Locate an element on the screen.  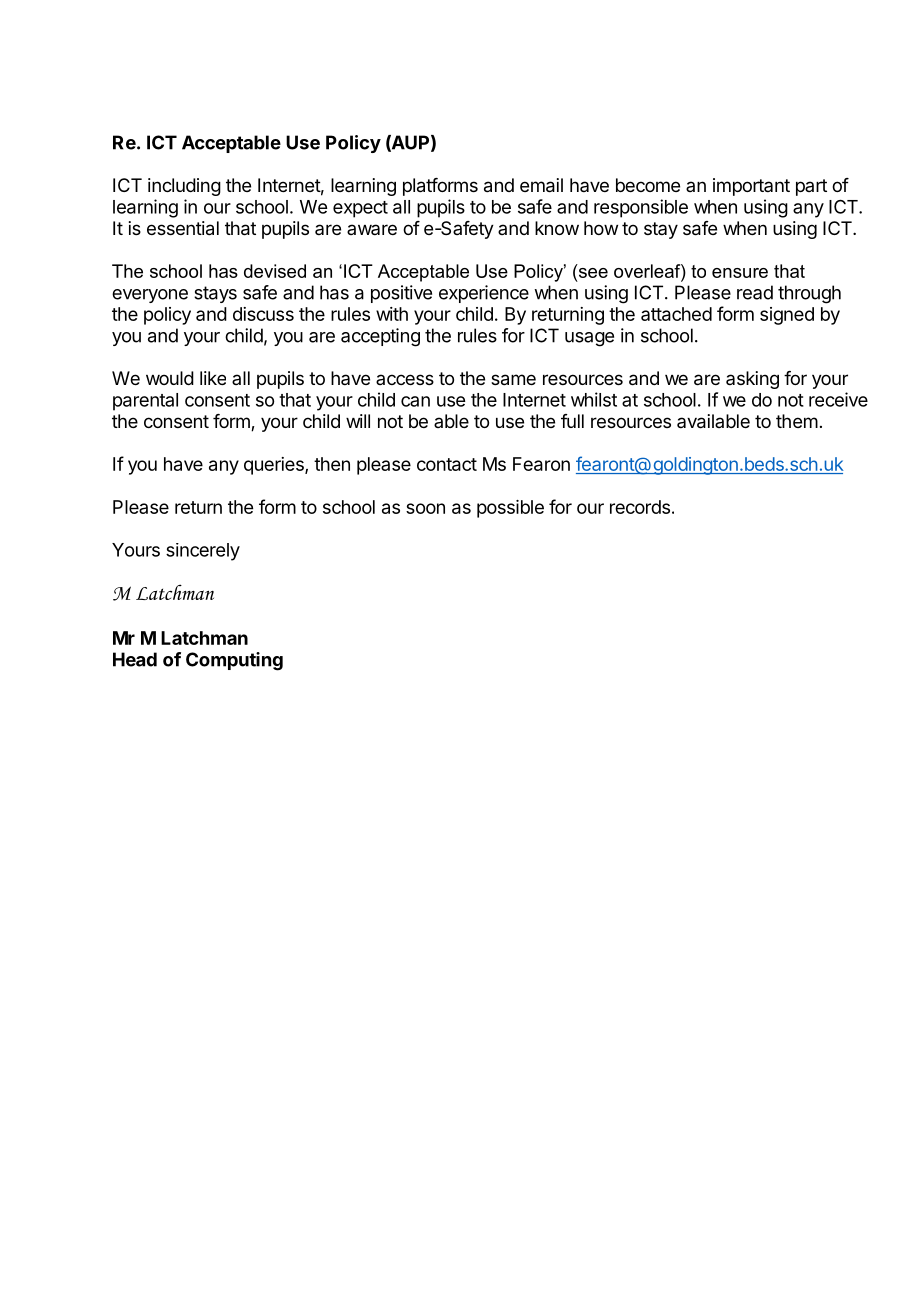
possible is located at coordinates (510, 509).
